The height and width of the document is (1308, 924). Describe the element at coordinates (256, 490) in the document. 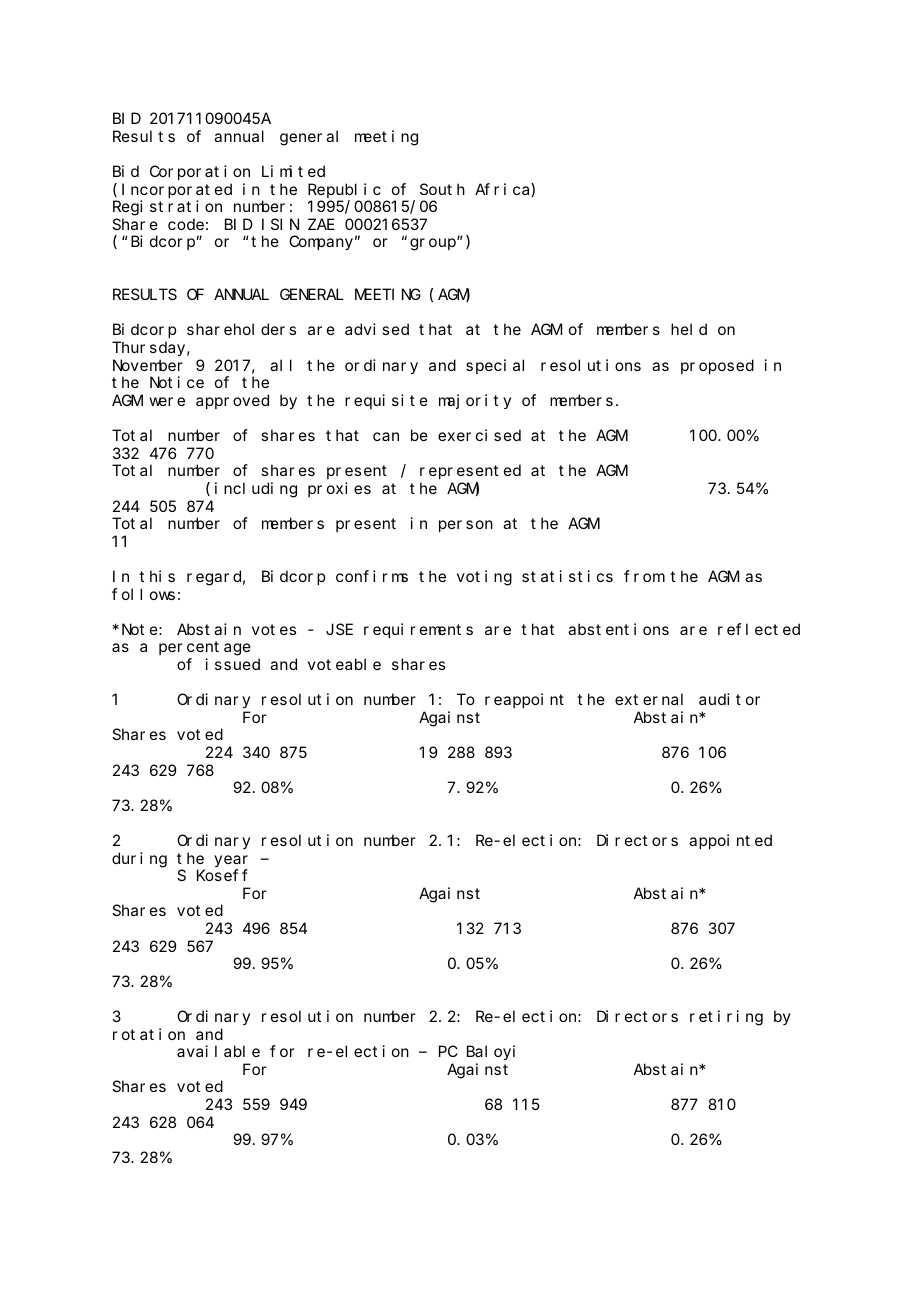

I see `including` at that location.
